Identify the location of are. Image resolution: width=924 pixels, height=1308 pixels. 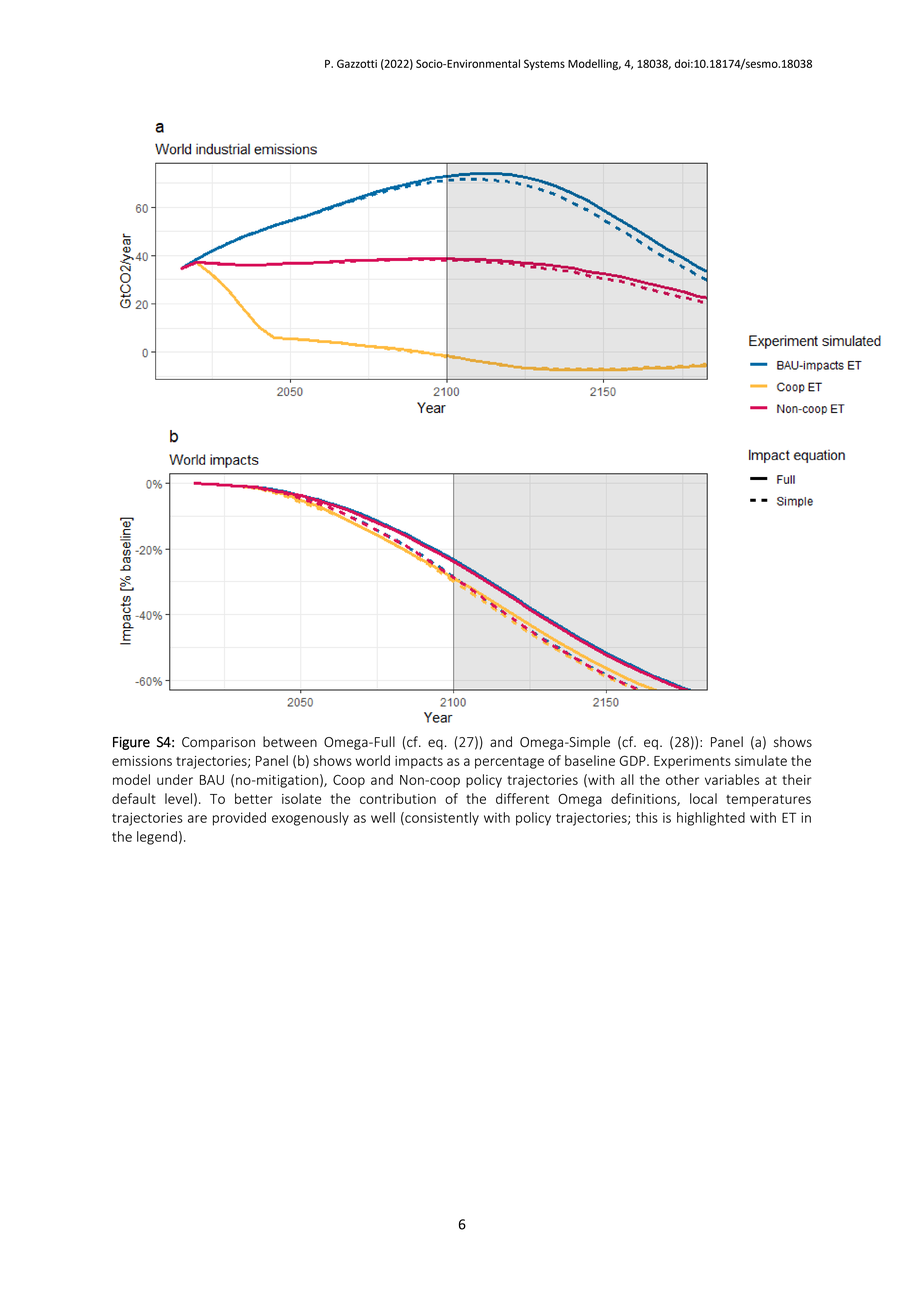
(197, 819).
